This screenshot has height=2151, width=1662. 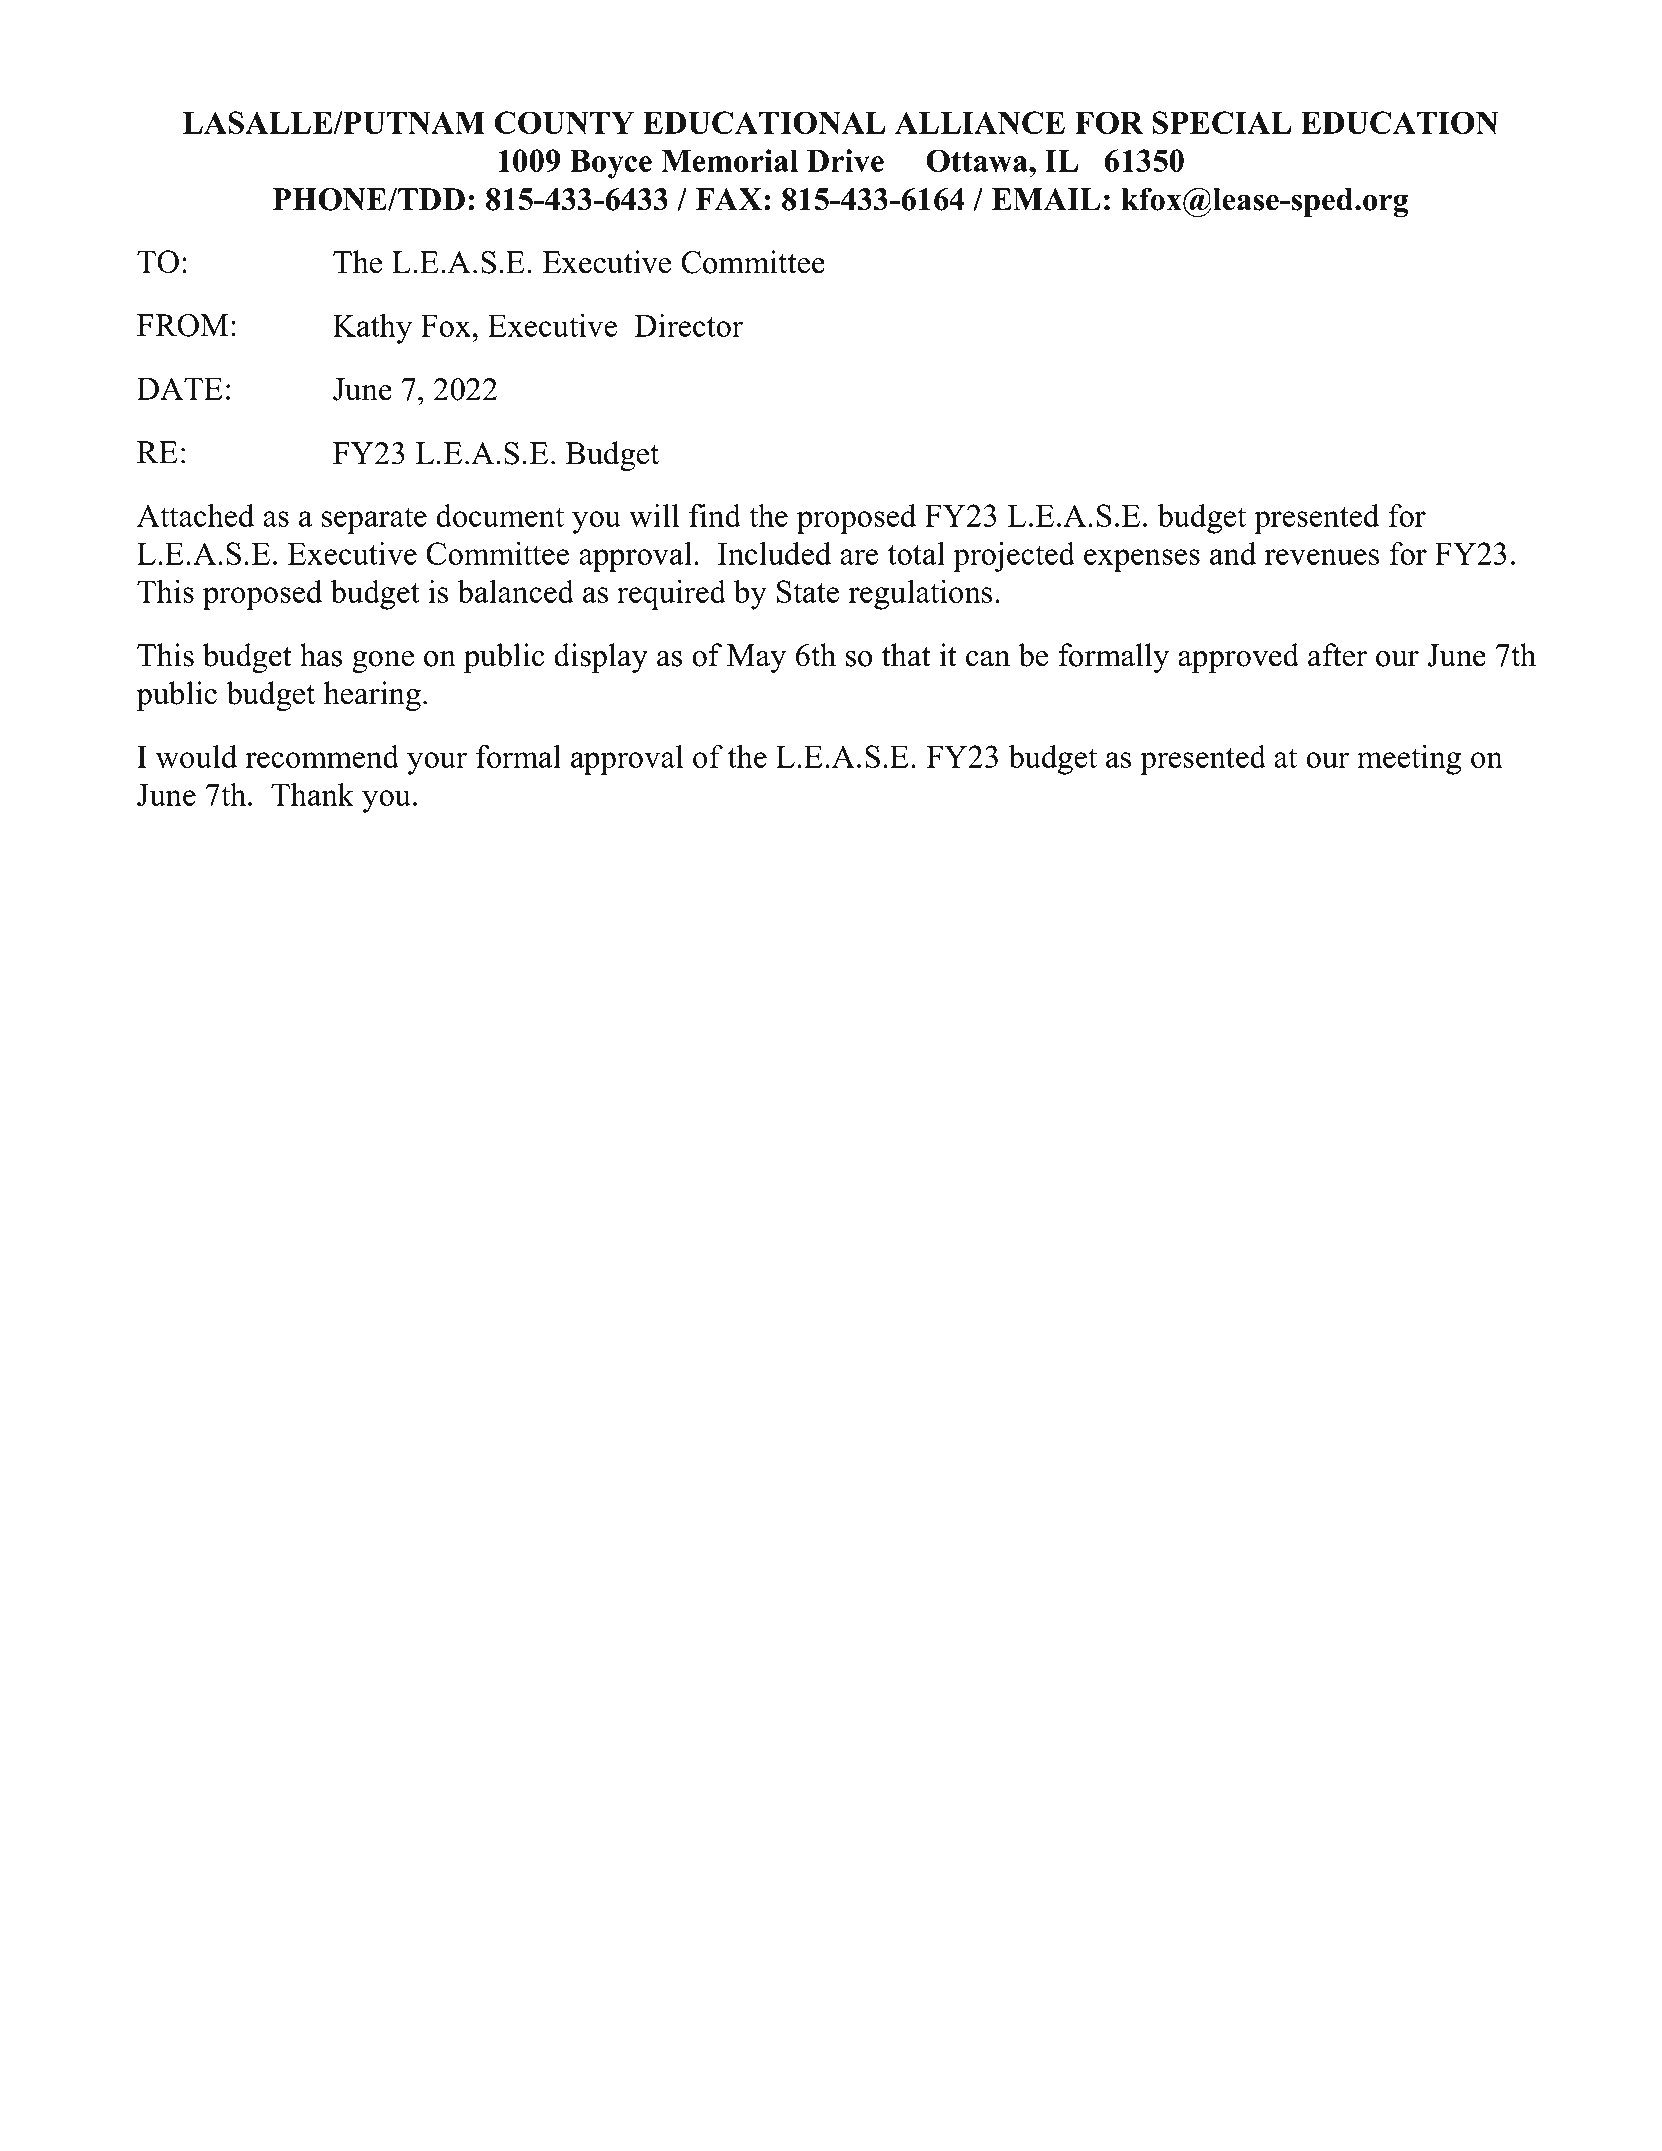 What do you see at coordinates (322, 756) in the screenshot?
I see `recommend` at bounding box center [322, 756].
